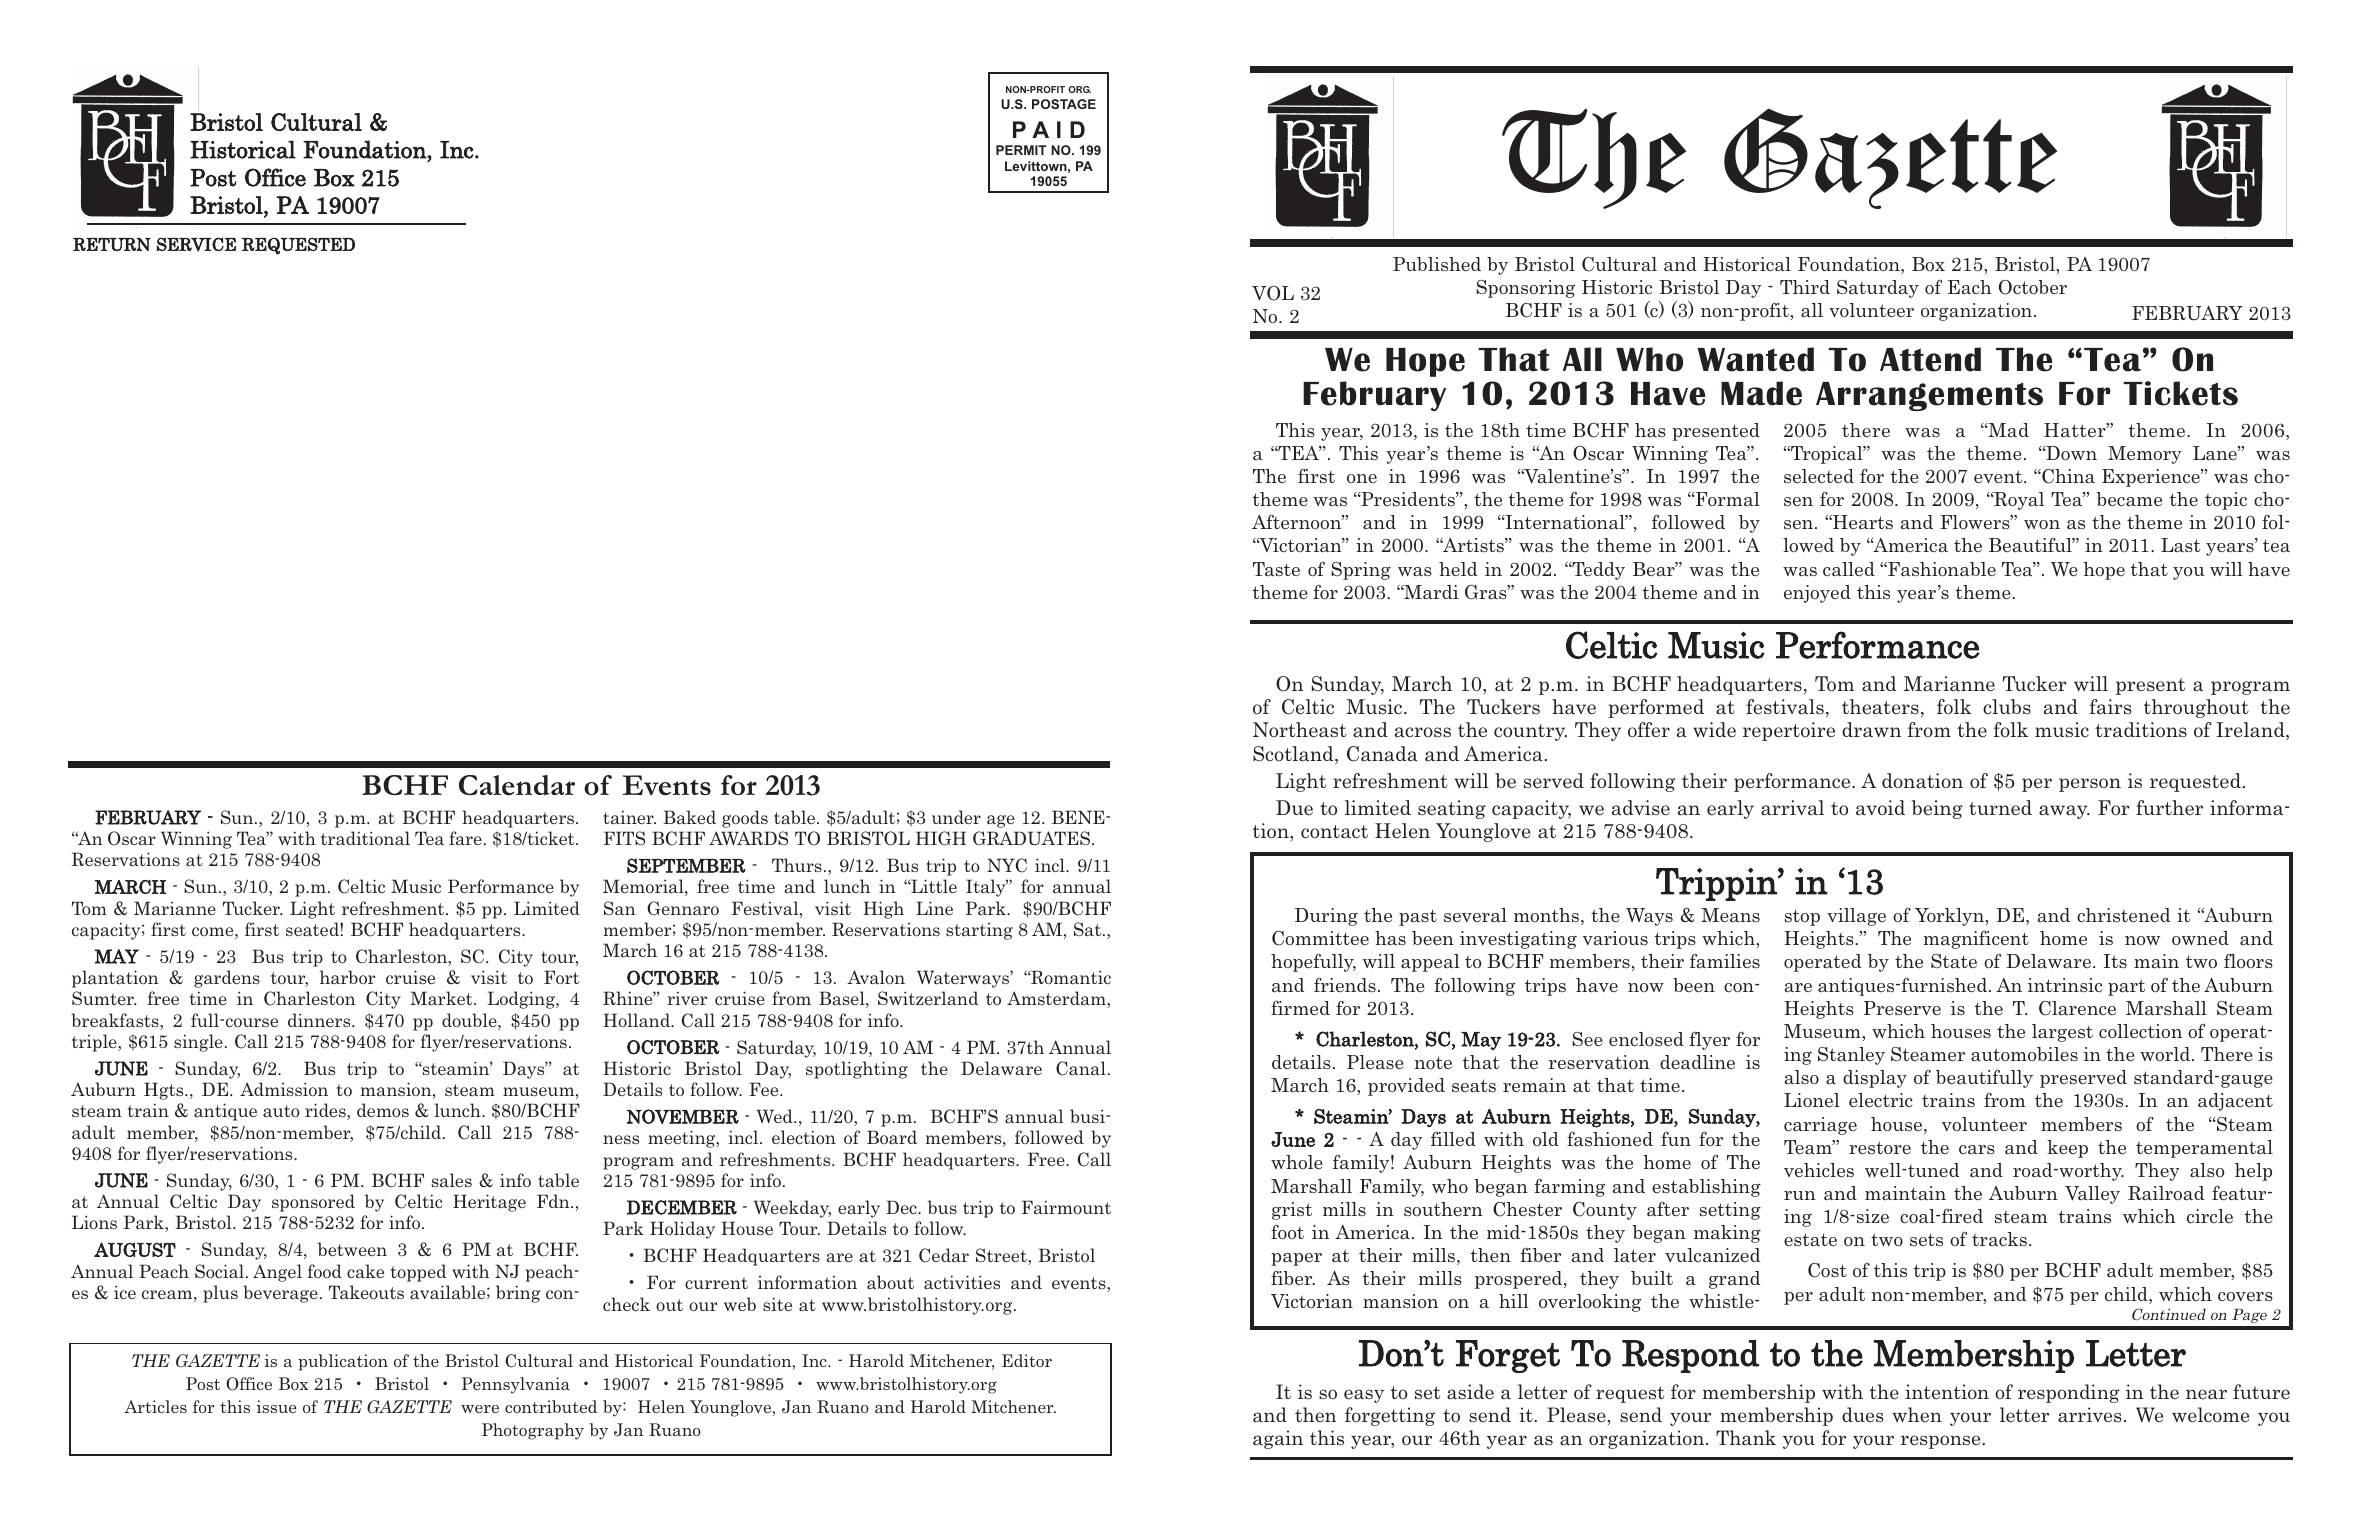  I want to click on PERMIT, so click(1021, 150).
